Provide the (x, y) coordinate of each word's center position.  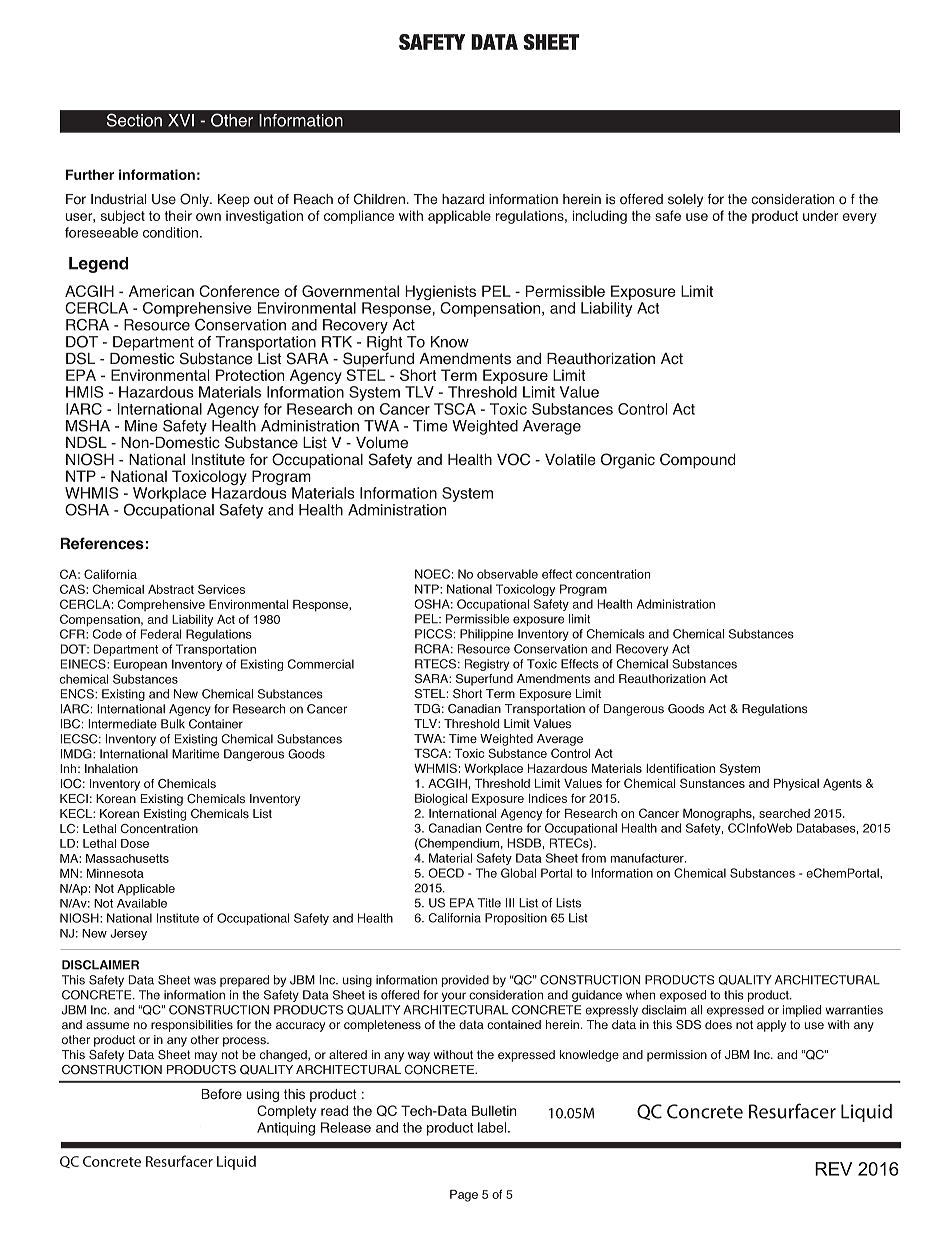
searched (784, 813)
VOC (513, 459)
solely (685, 200)
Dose (135, 843)
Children (379, 199)
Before (222, 1094)
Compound (697, 461)
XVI (181, 120)
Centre (504, 828)
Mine (141, 426)
